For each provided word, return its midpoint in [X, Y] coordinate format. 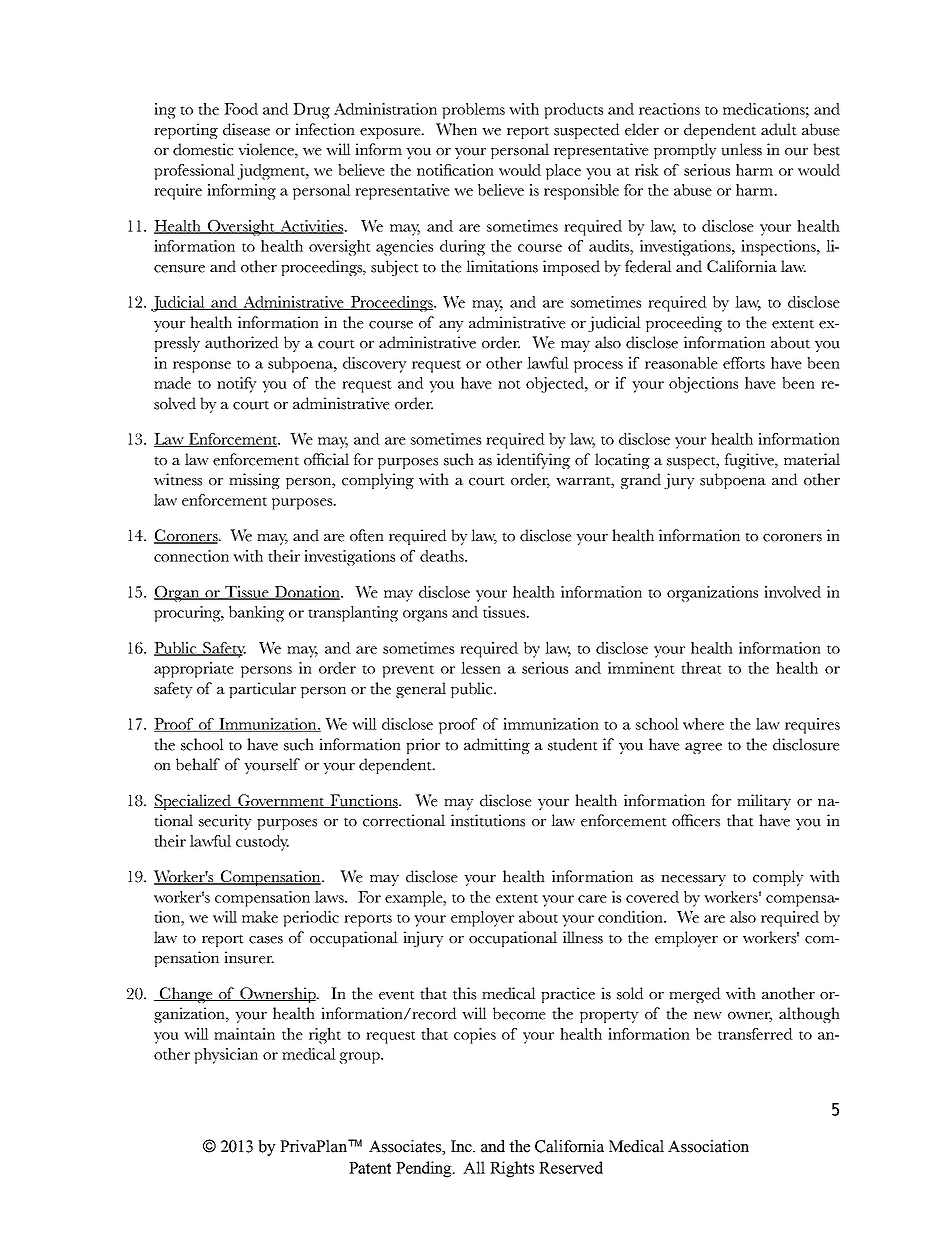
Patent [370, 1168]
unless [741, 149]
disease [246, 129]
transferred [755, 1034]
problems [473, 111]
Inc [462, 1146]
